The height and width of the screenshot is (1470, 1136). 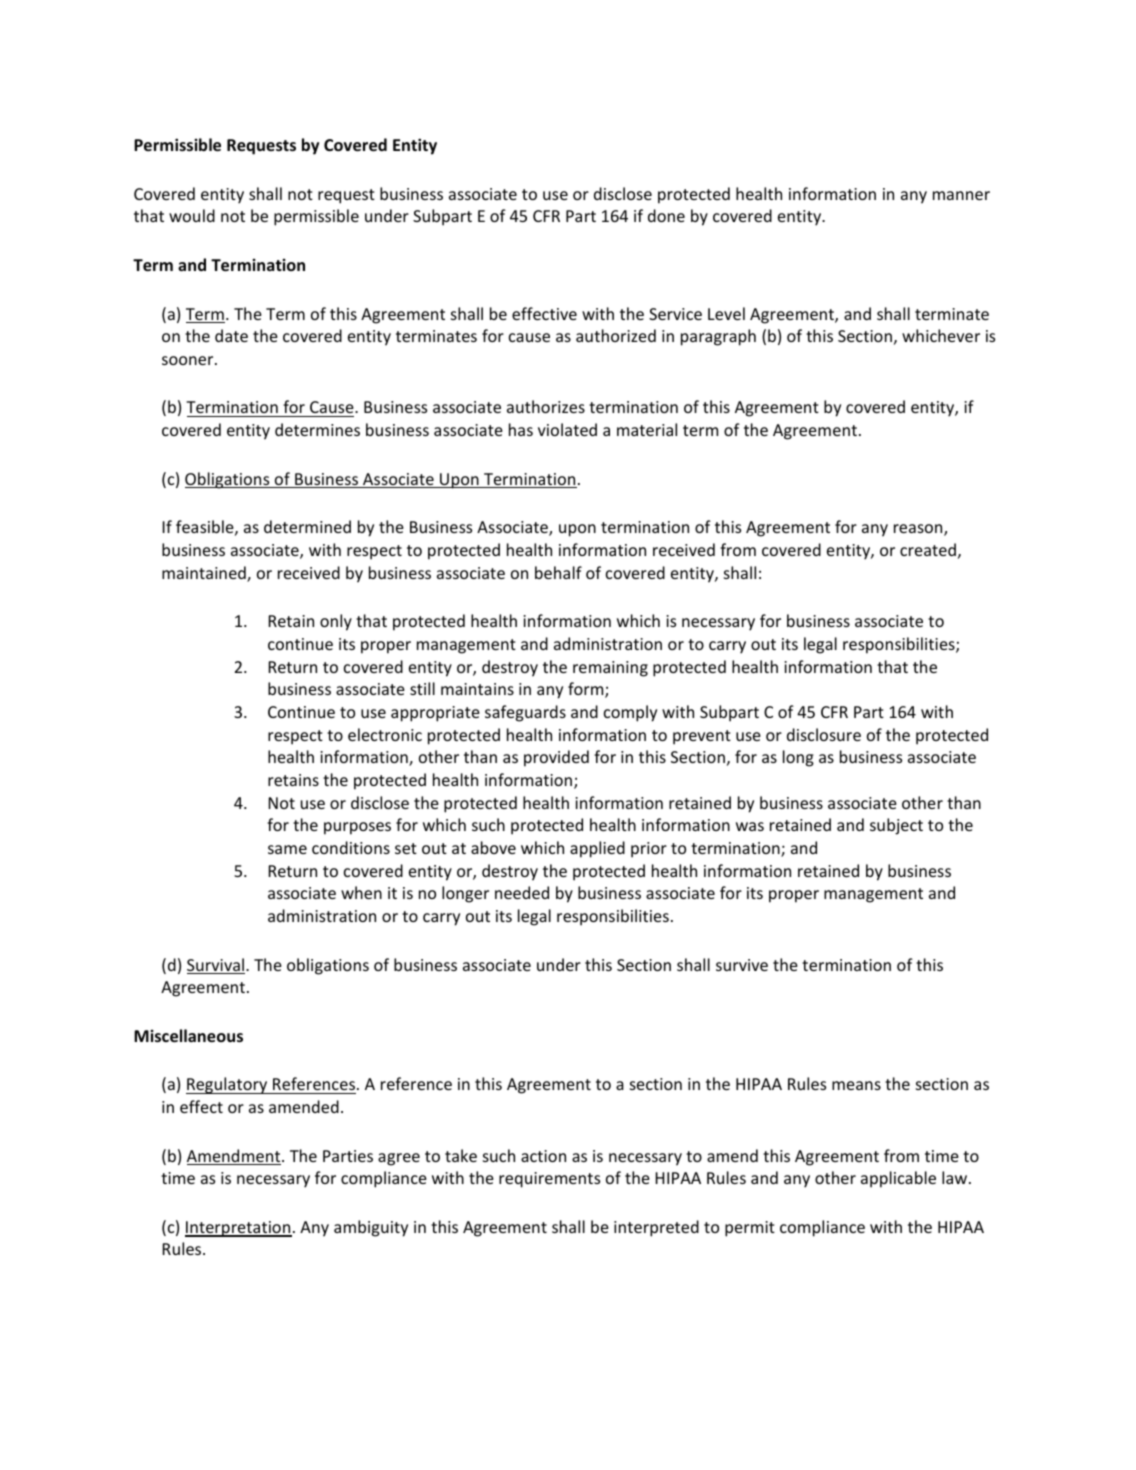 What do you see at coordinates (217, 966) in the screenshot?
I see `Survival` at bounding box center [217, 966].
